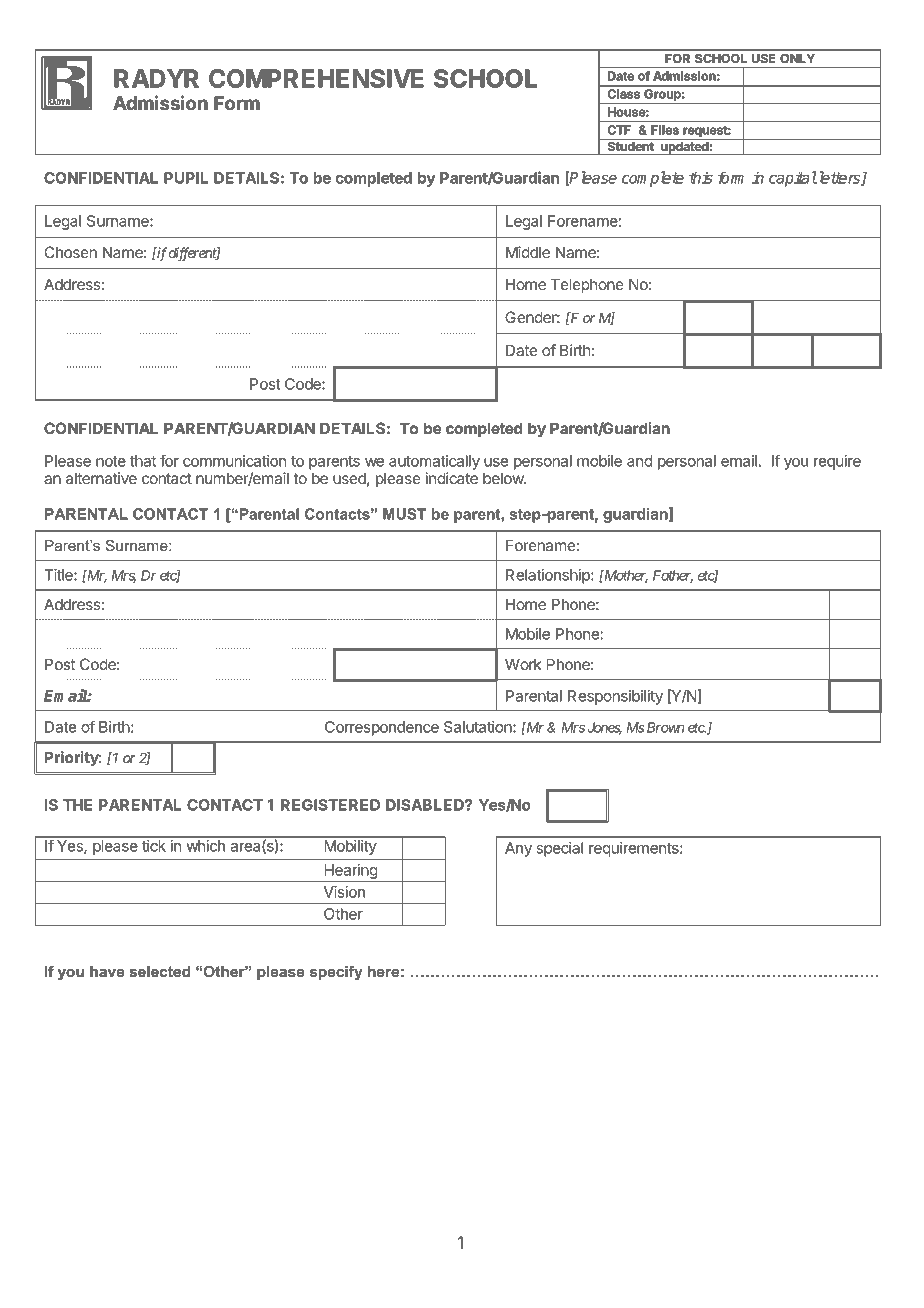 This document has width=924, height=1308. Describe the element at coordinates (404, 514) in the document. I see `MUST` at that location.
